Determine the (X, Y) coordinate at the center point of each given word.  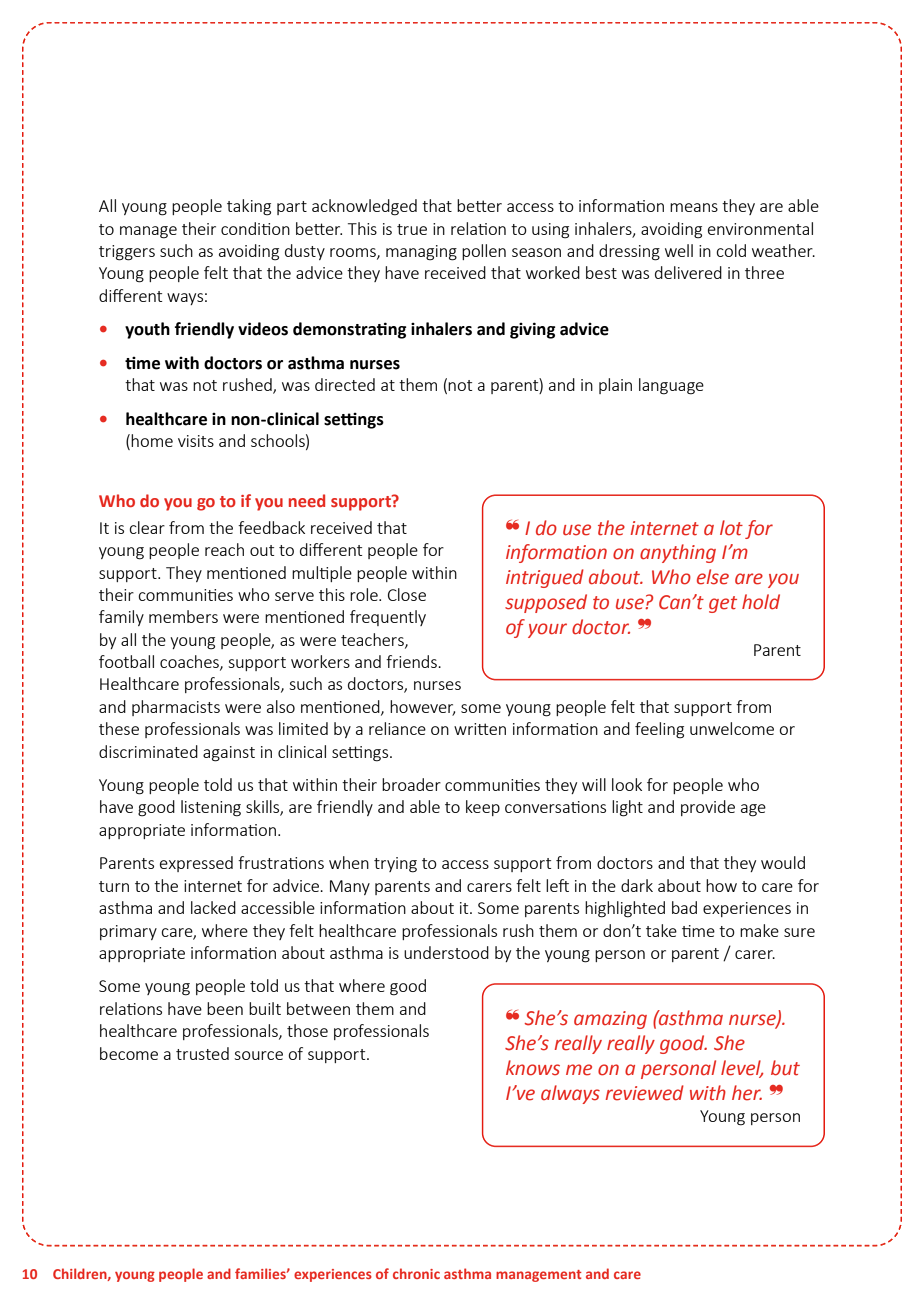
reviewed (645, 1093)
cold (731, 250)
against (229, 754)
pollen (484, 252)
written (480, 729)
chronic (416, 1273)
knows (533, 1068)
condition (255, 228)
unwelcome (732, 728)
